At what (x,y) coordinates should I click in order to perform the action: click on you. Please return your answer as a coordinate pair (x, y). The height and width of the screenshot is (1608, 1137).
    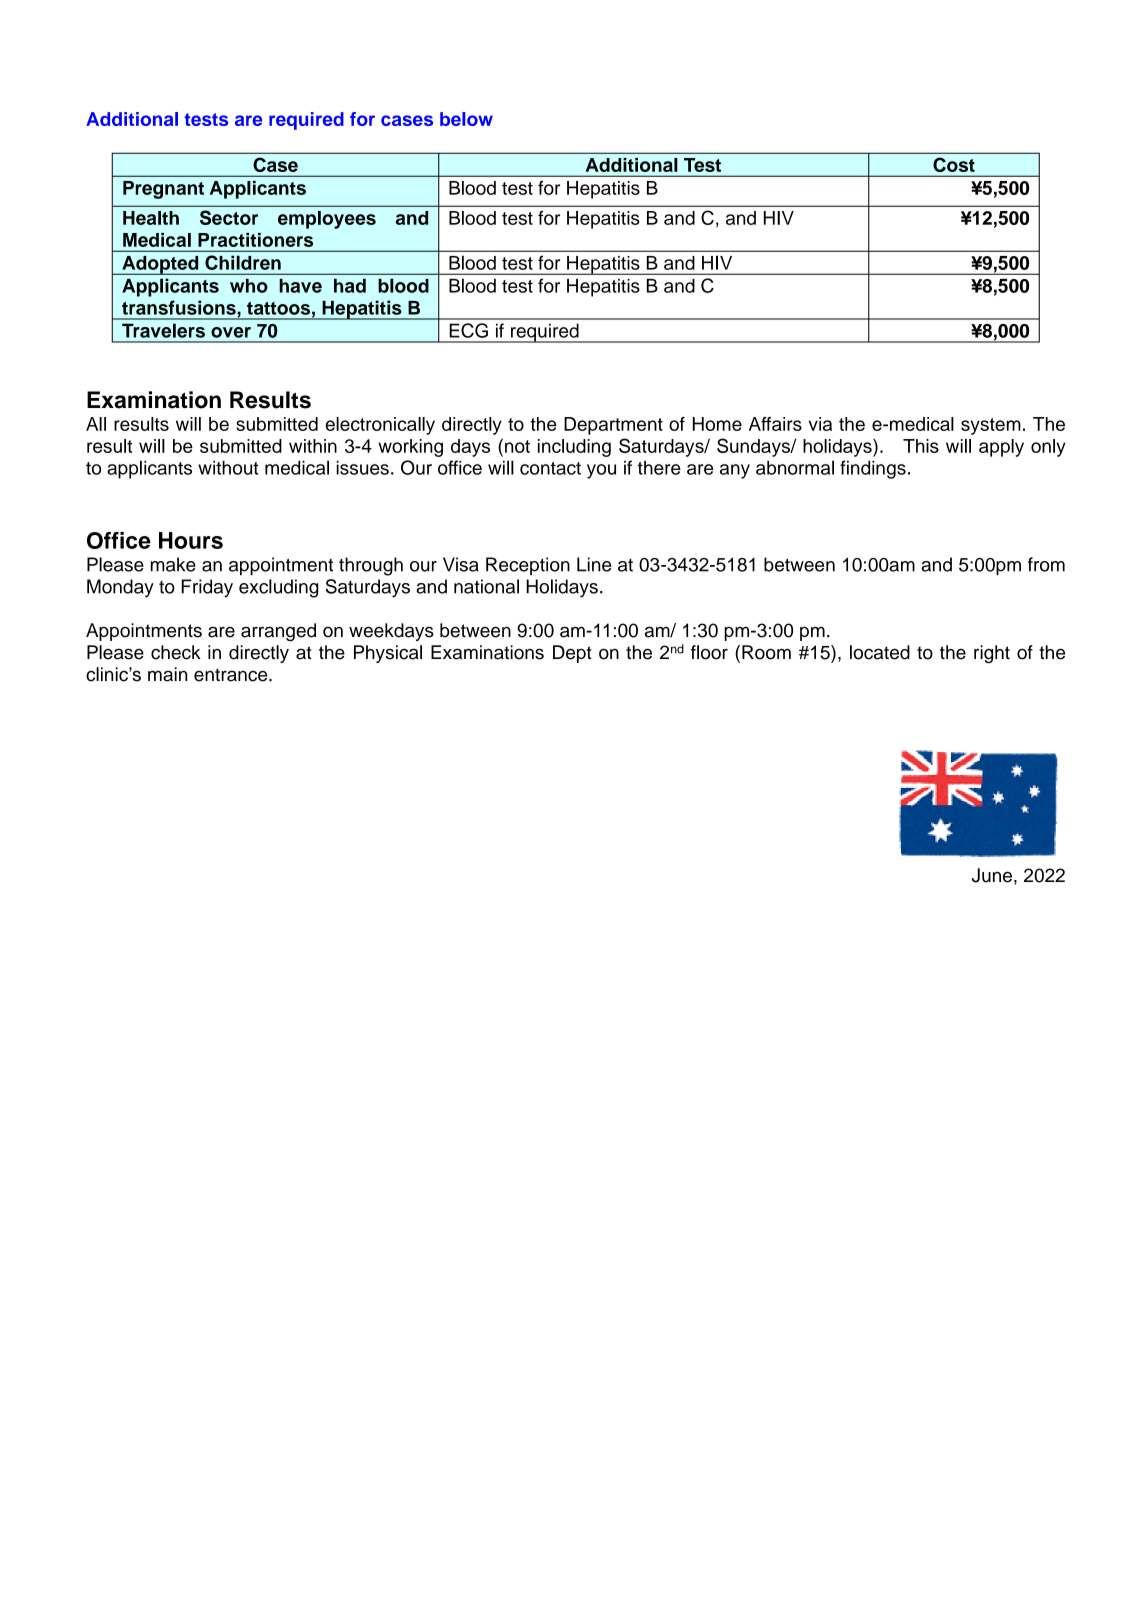
    Looking at the image, I should click on (601, 471).
